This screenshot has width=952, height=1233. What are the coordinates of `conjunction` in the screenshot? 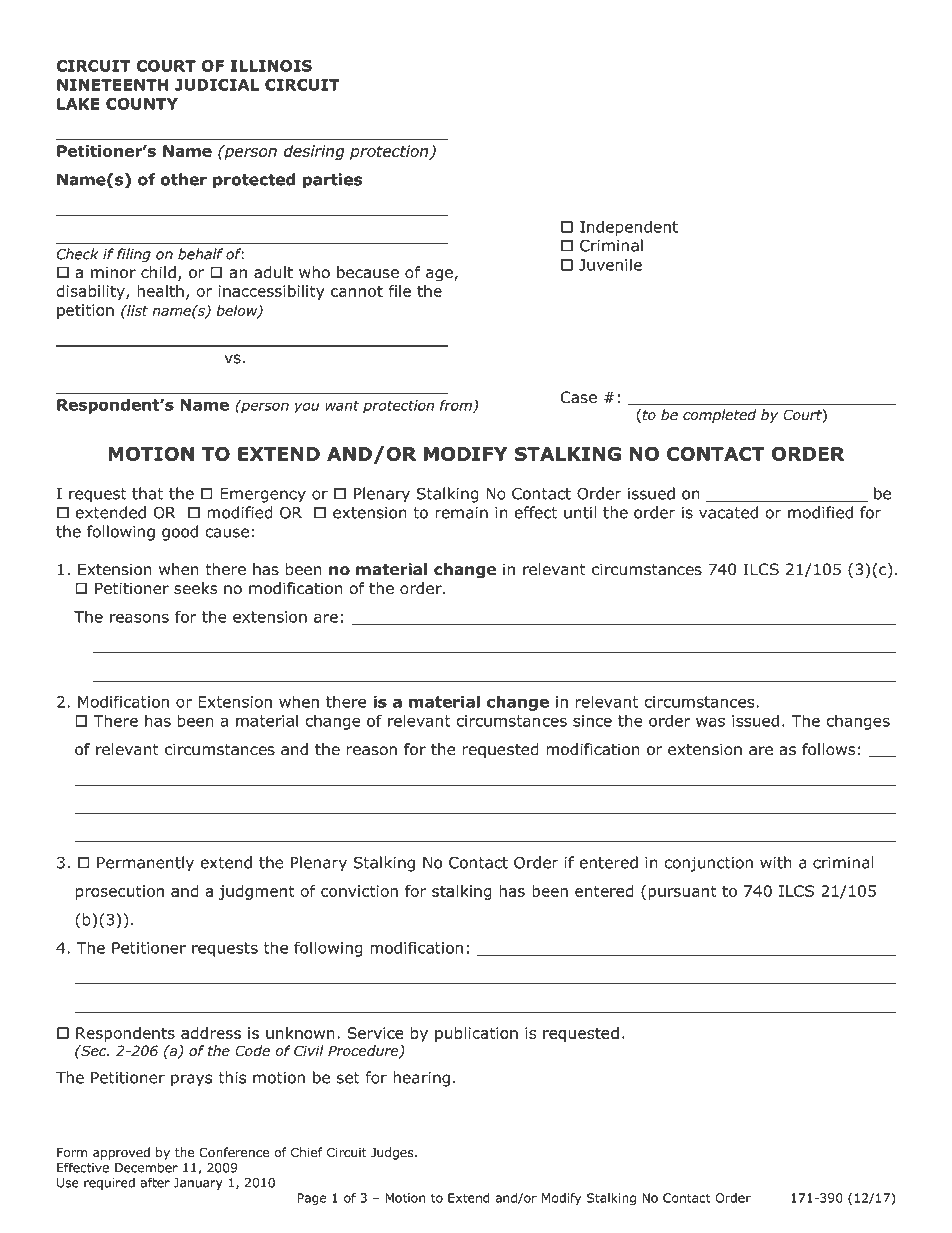 It's located at (708, 864).
